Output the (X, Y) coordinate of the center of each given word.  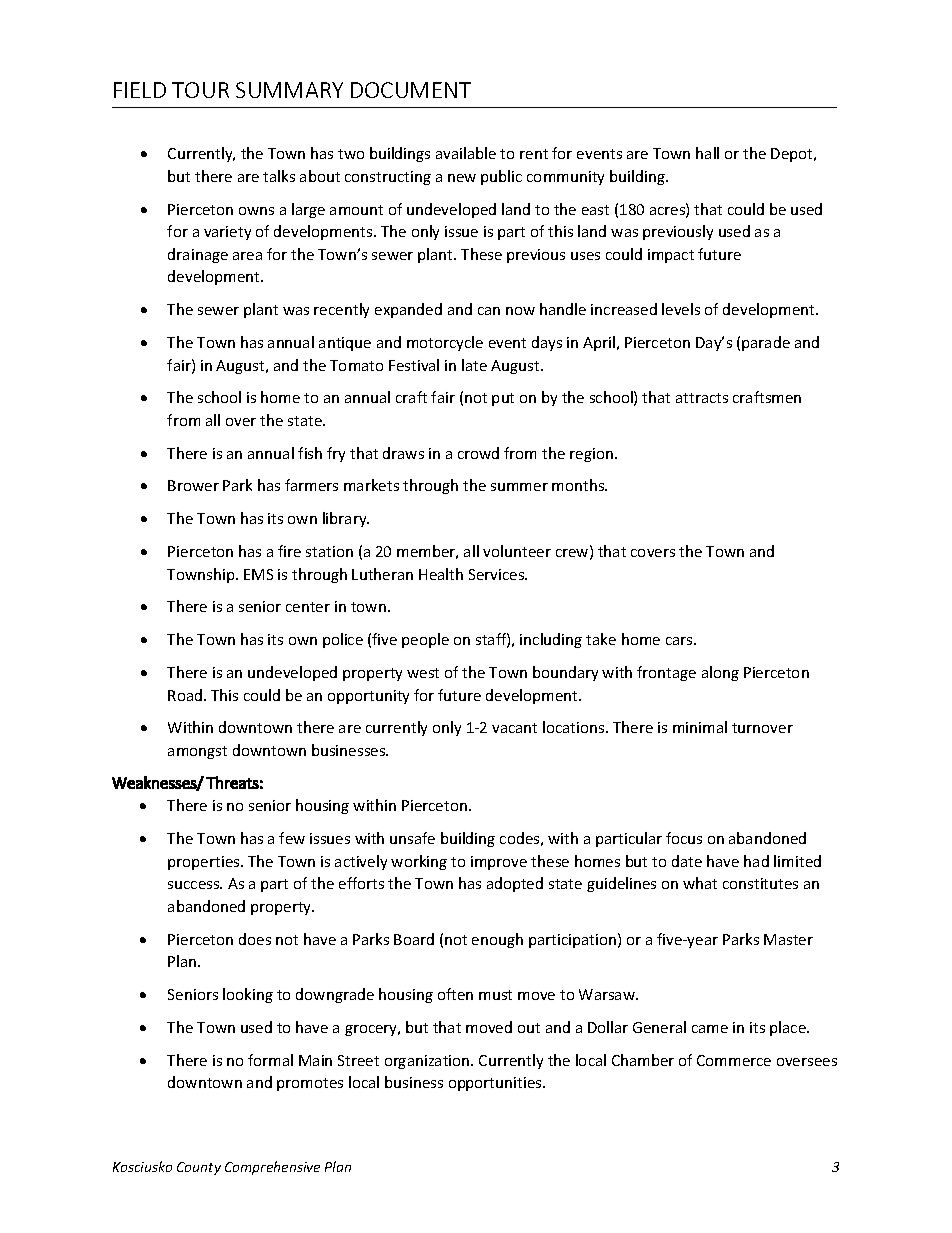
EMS (258, 574)
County (199, 1168)
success (195, 885)
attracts (702, 398)
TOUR (200, 90)
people (425, 640)
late (474, 365)
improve (499, 863)
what (700, 883)
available (466, 153)
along (720, 673)
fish (310, 453)
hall (707, 153)
